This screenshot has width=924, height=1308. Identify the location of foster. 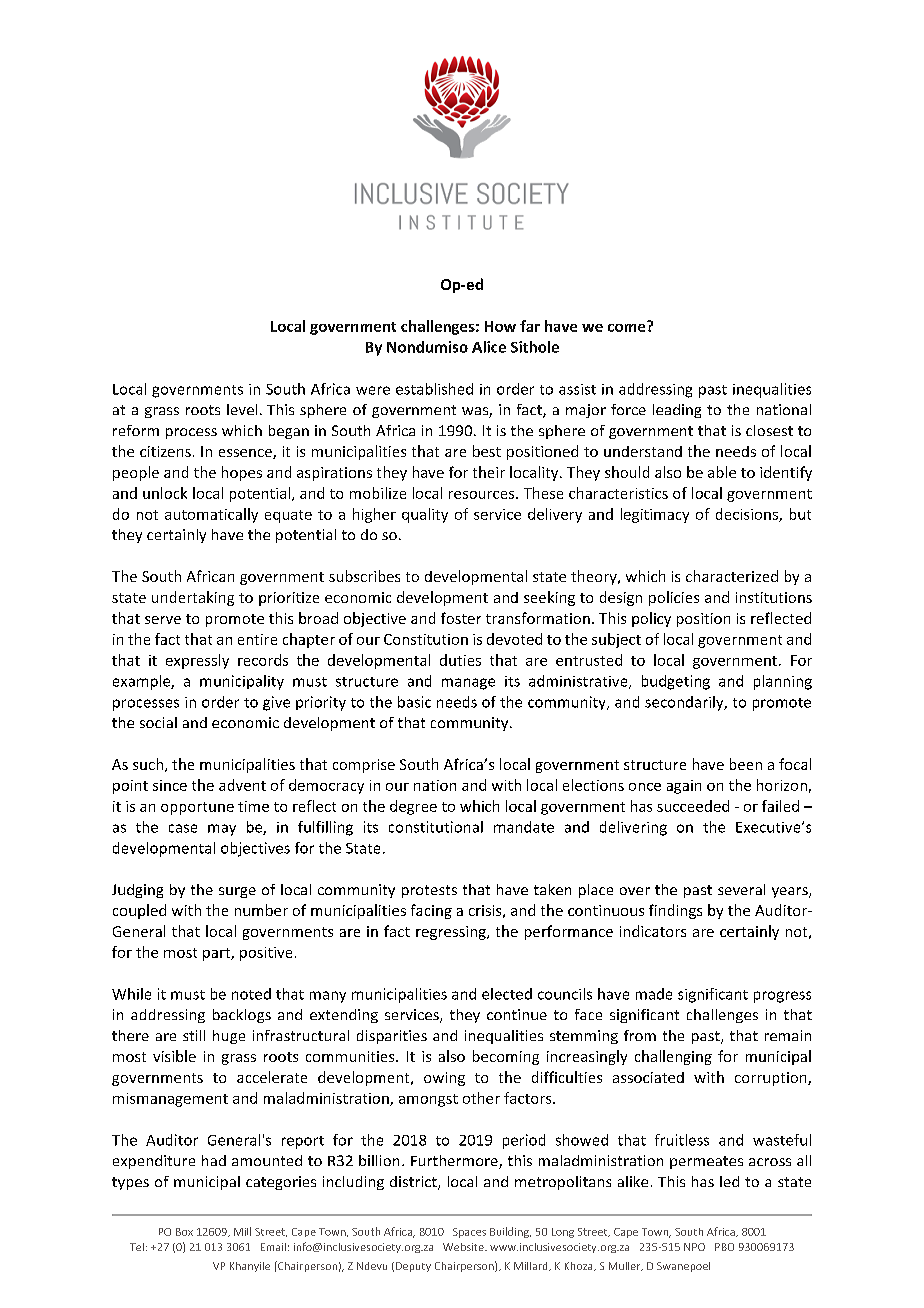
(461, 618).
